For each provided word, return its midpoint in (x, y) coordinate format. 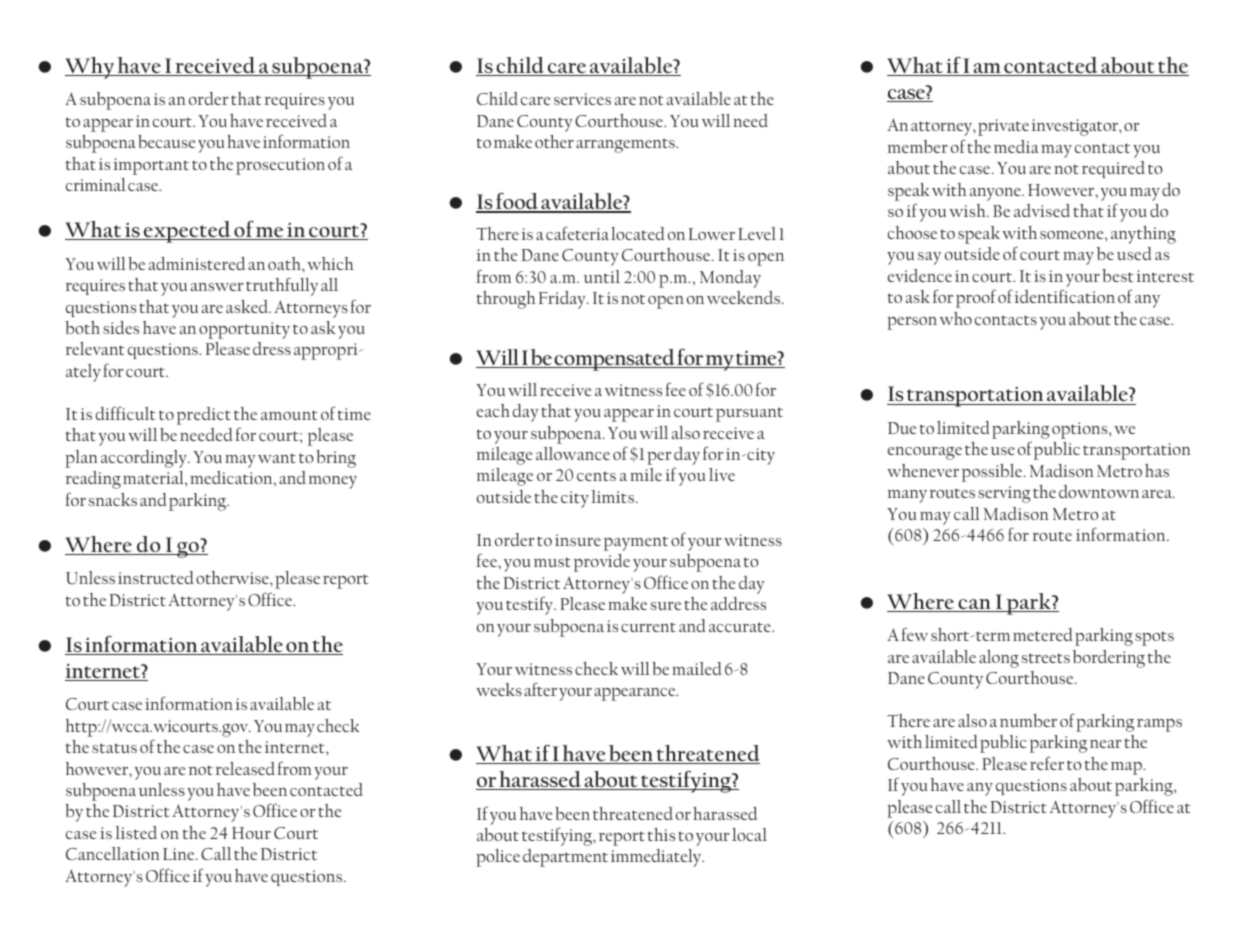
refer (1047, 763)
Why (90, 68)
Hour (251, 833)
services (582, 99)
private (1003, 127)
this (661, 834)
